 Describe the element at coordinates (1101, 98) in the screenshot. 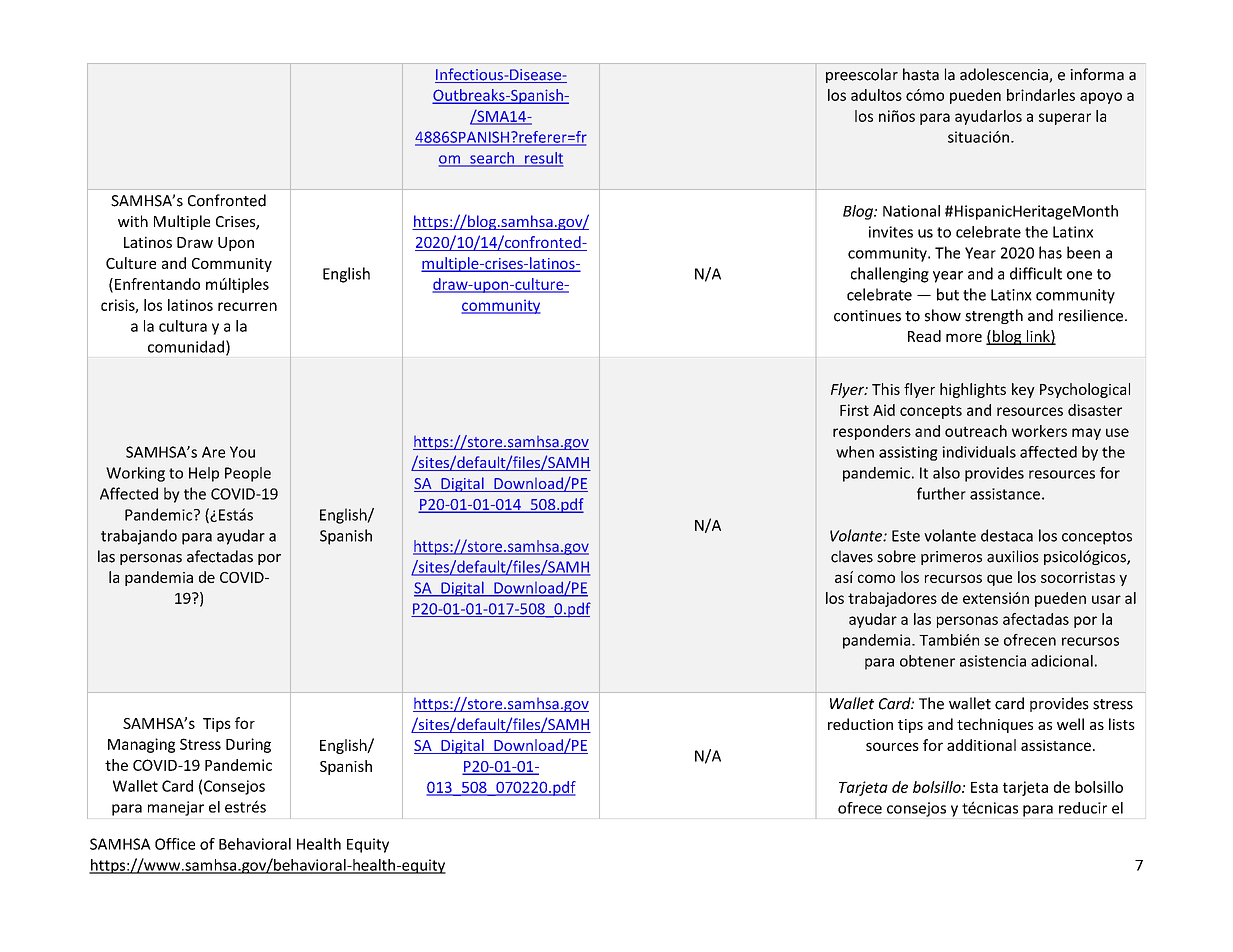

I see `apoyo` at that location.
